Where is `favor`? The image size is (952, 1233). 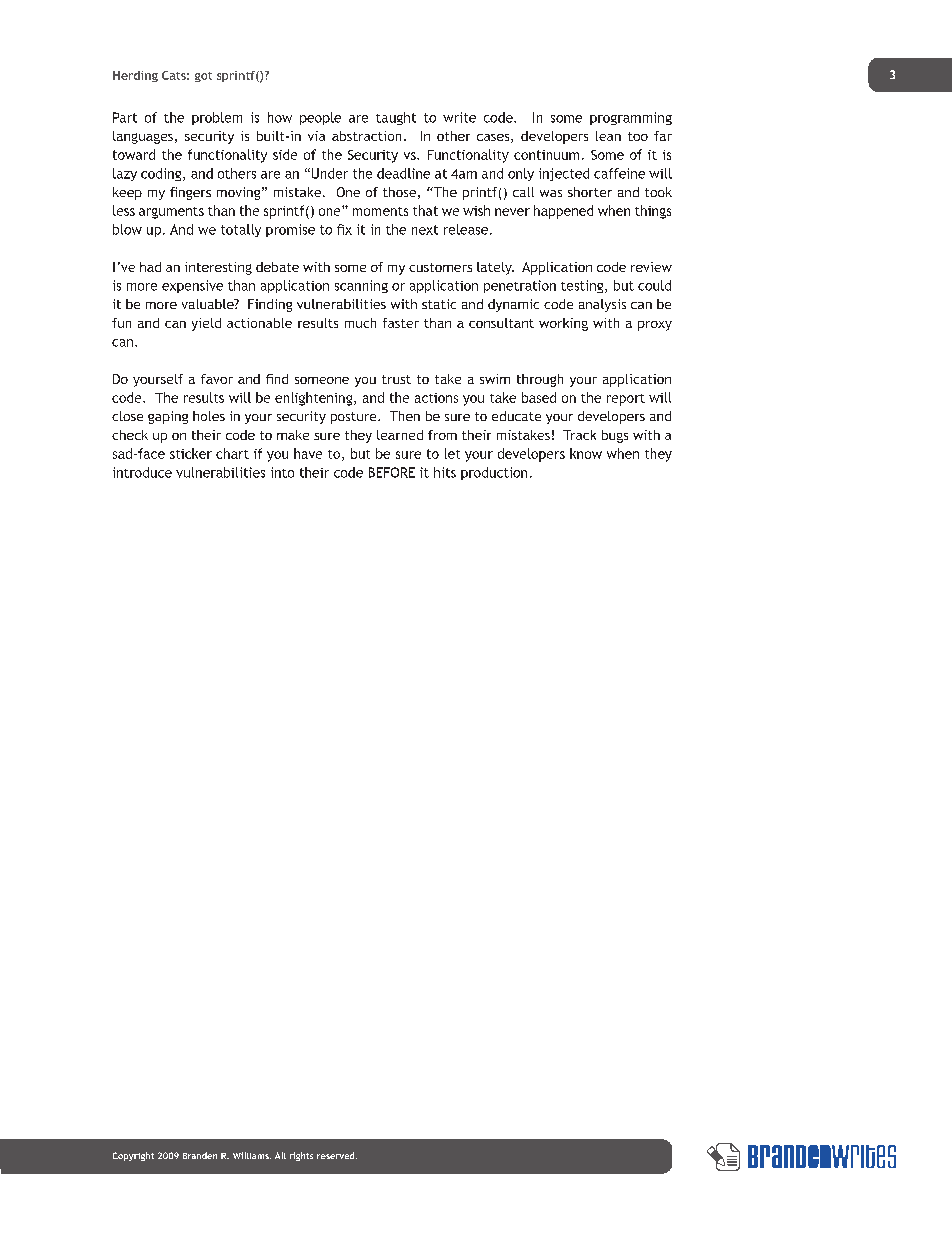 favor is located at coordinates (217, 379).
